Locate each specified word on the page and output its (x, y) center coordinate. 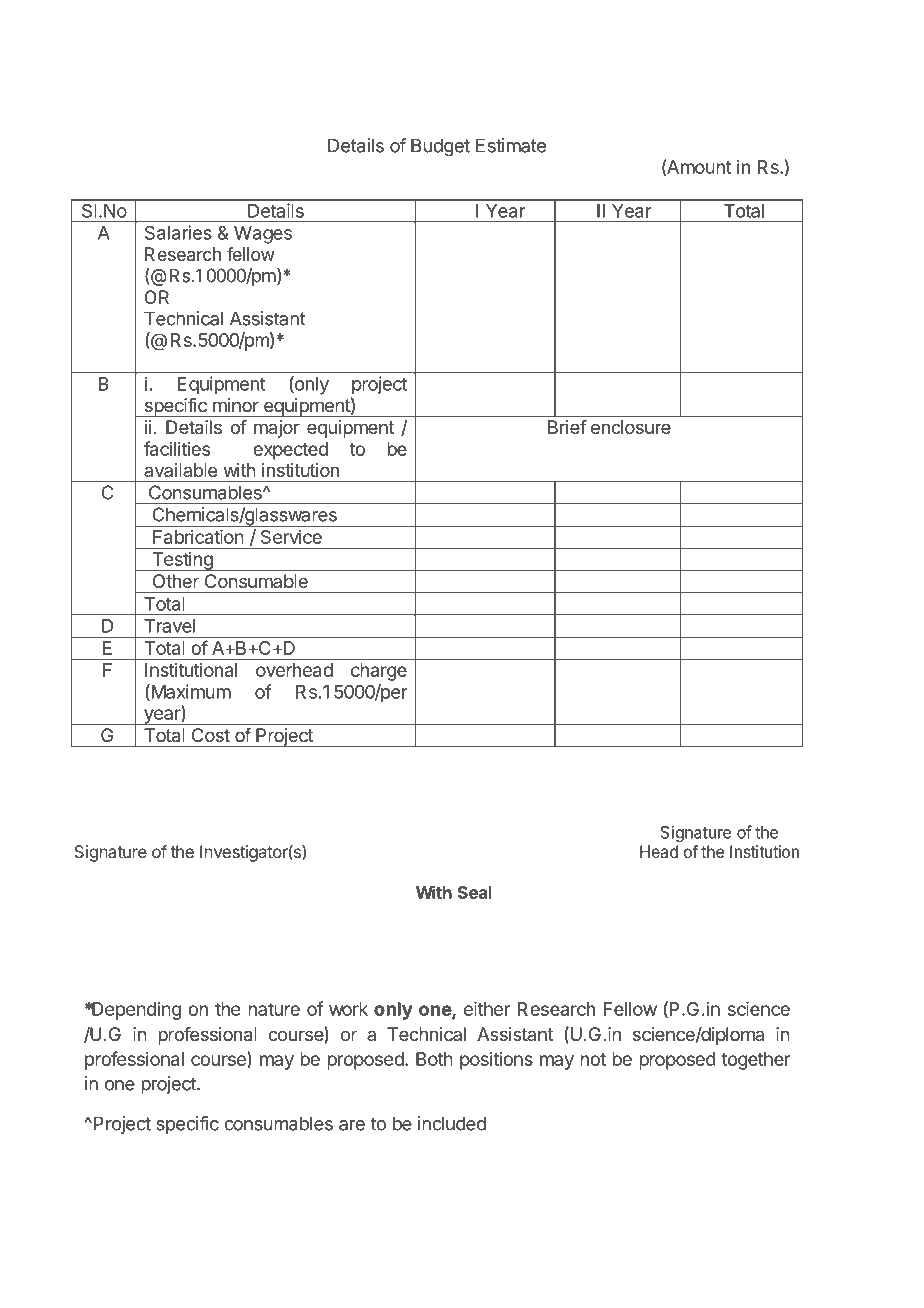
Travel (169, 626)
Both (434, 1059)
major (277, 429)
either (487, 1009)
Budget (440, 147)
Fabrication (198, 537)
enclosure (631, 427)
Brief (567, 427)
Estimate (511, 145)
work (348, 1009)
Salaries (178, 232)
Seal (475, 892)
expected (290, 451)
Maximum (190, 692)
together (756, 1061)
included (452, 1123)
